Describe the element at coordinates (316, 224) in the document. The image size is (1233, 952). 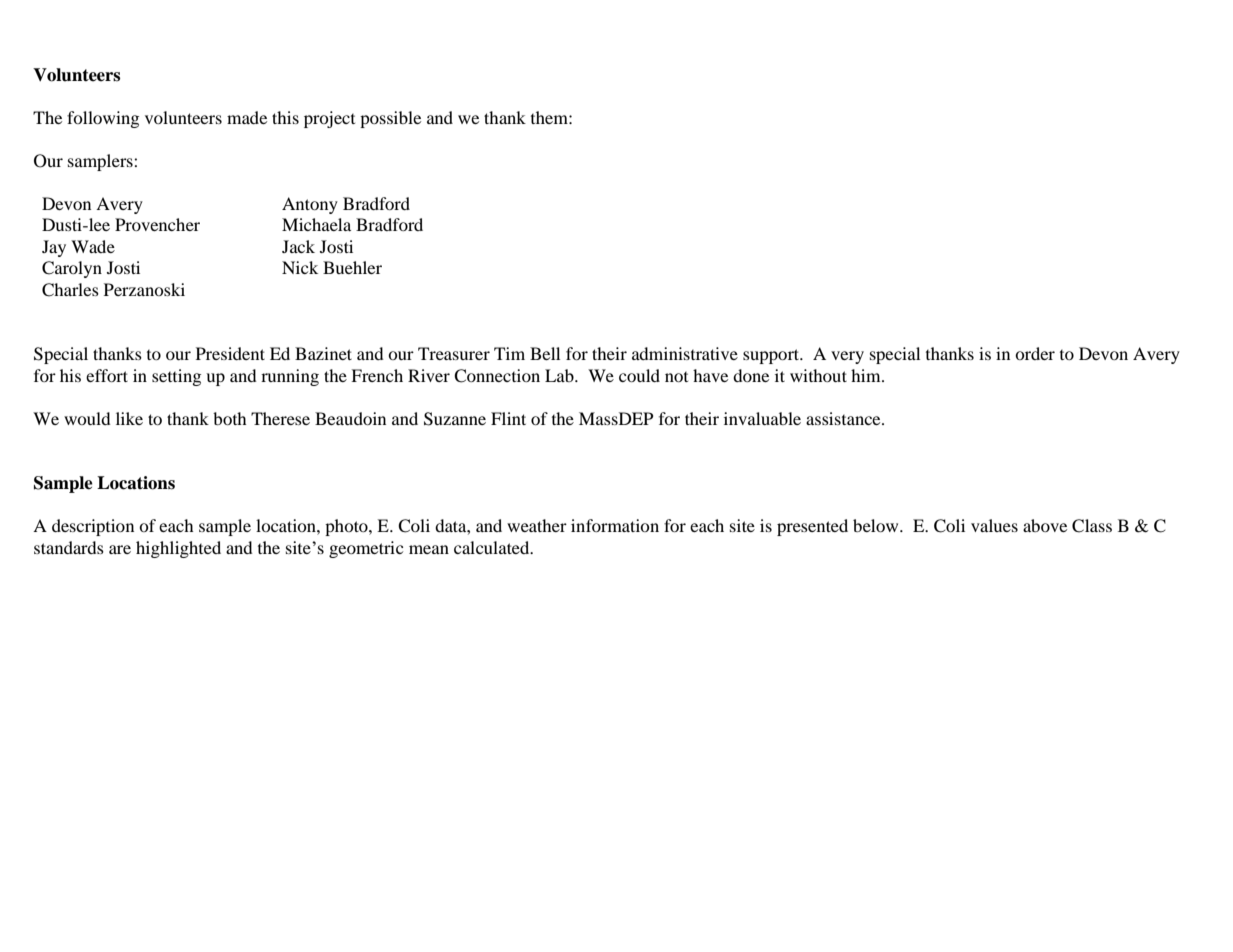
I see `Michaela` at that location.
